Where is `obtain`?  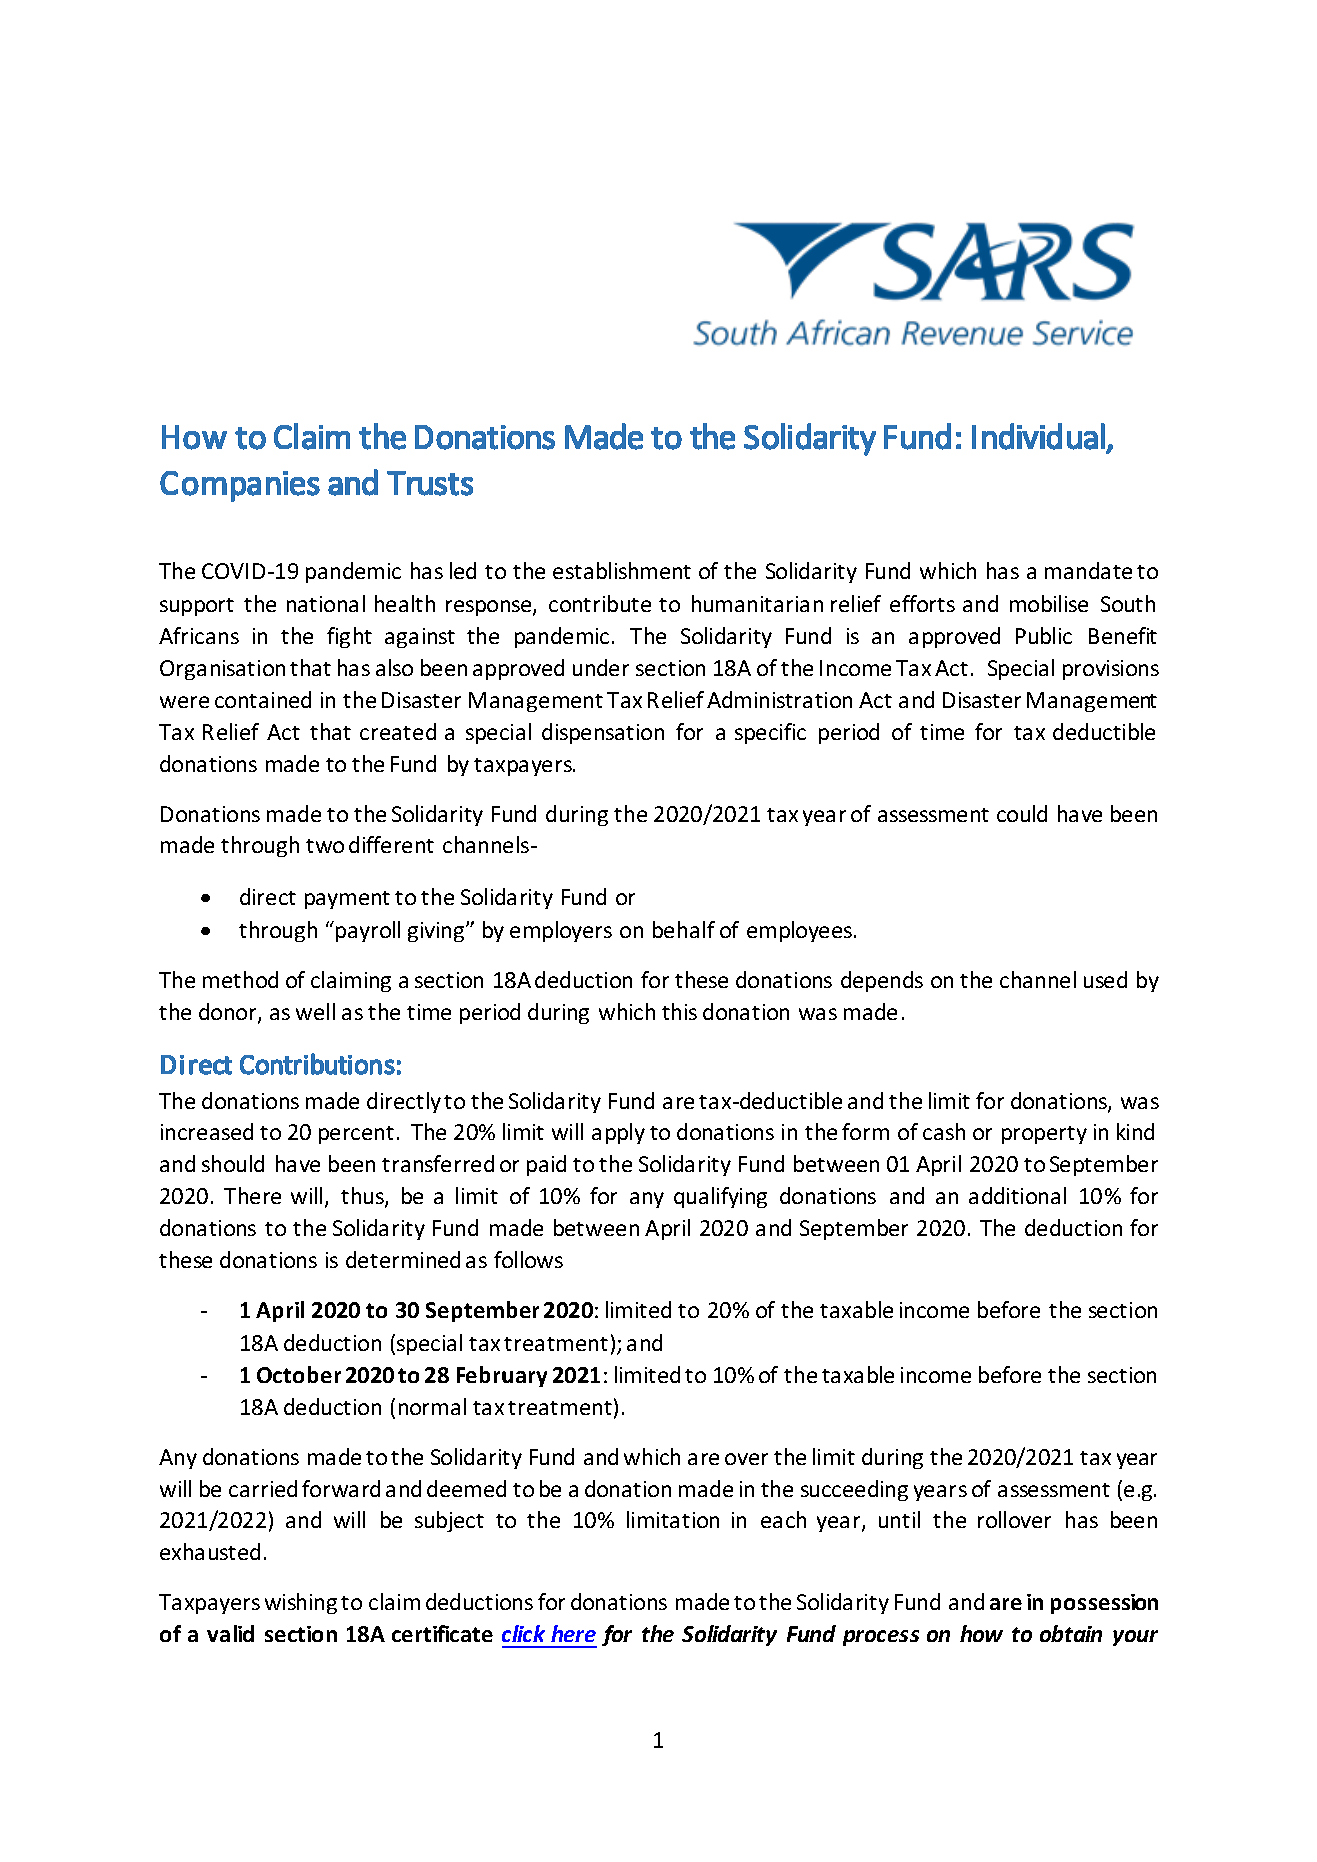
obtain is located at coordinates (1071, 1633).
